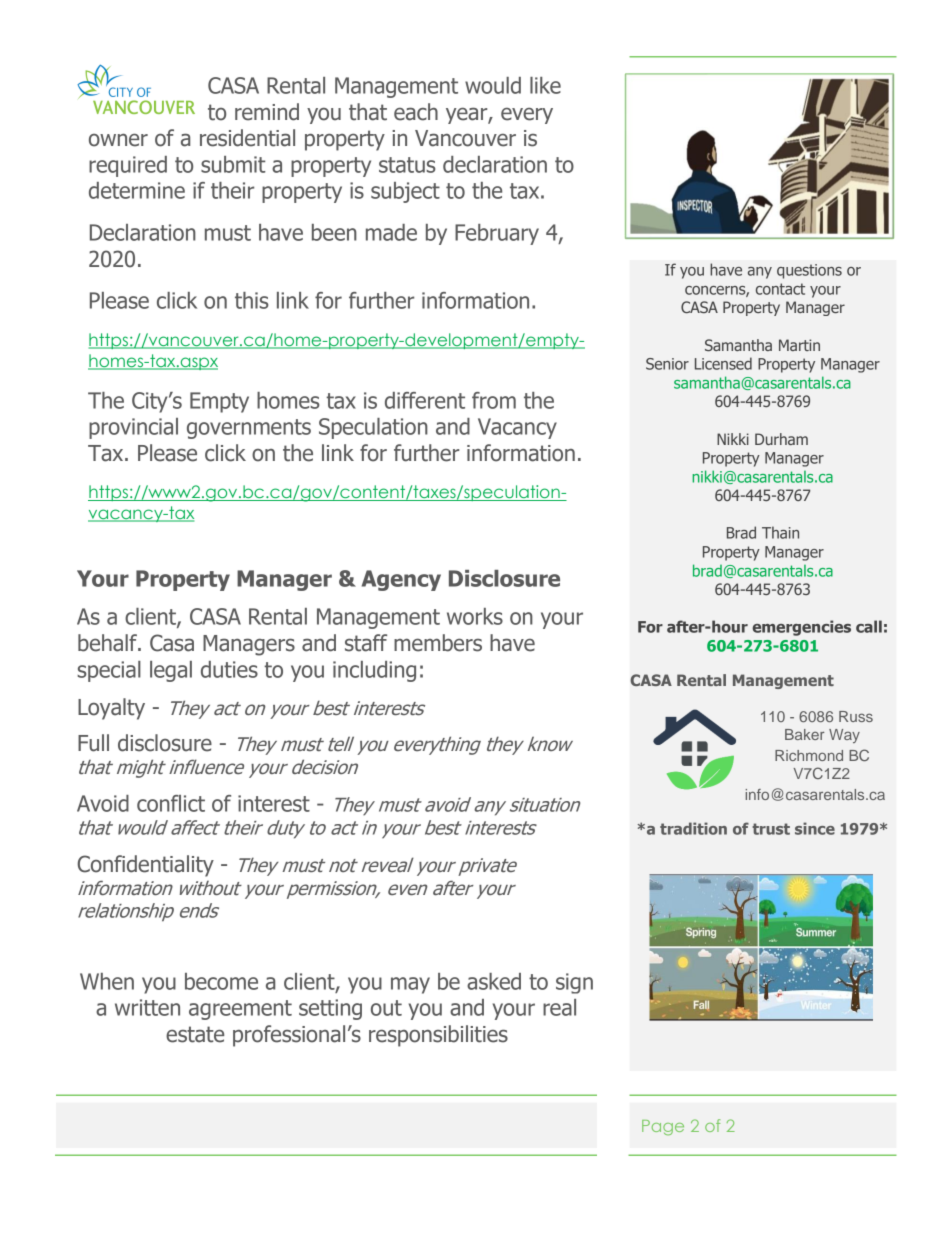  What do you see at coordinates (109, 643) in the image?
I see `behalf` at bounding box center [109, 643].
